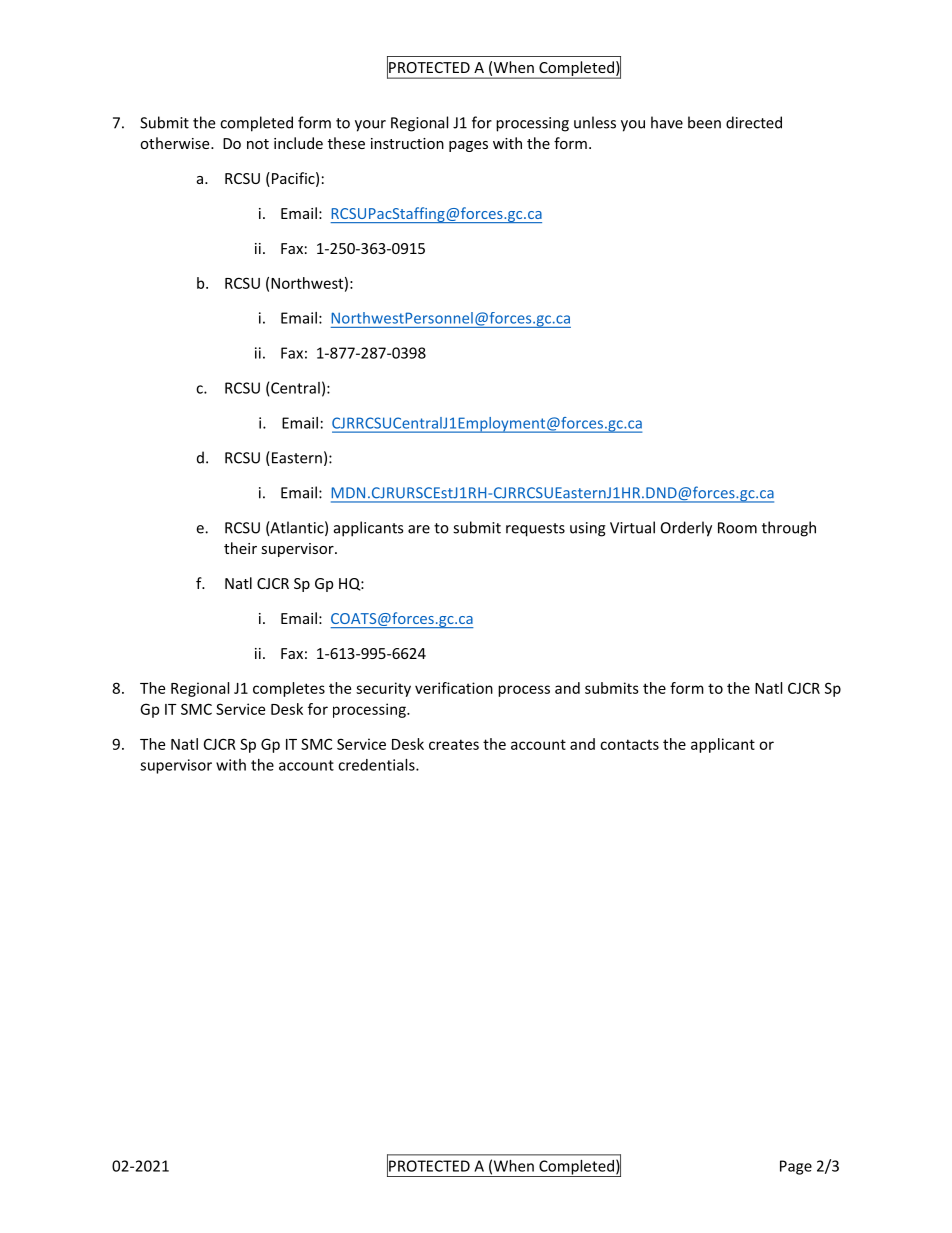 The height and width of the page is (1233, 952). Describe the element at coordinates (704, 122) in the page. I see `been` at that location.
